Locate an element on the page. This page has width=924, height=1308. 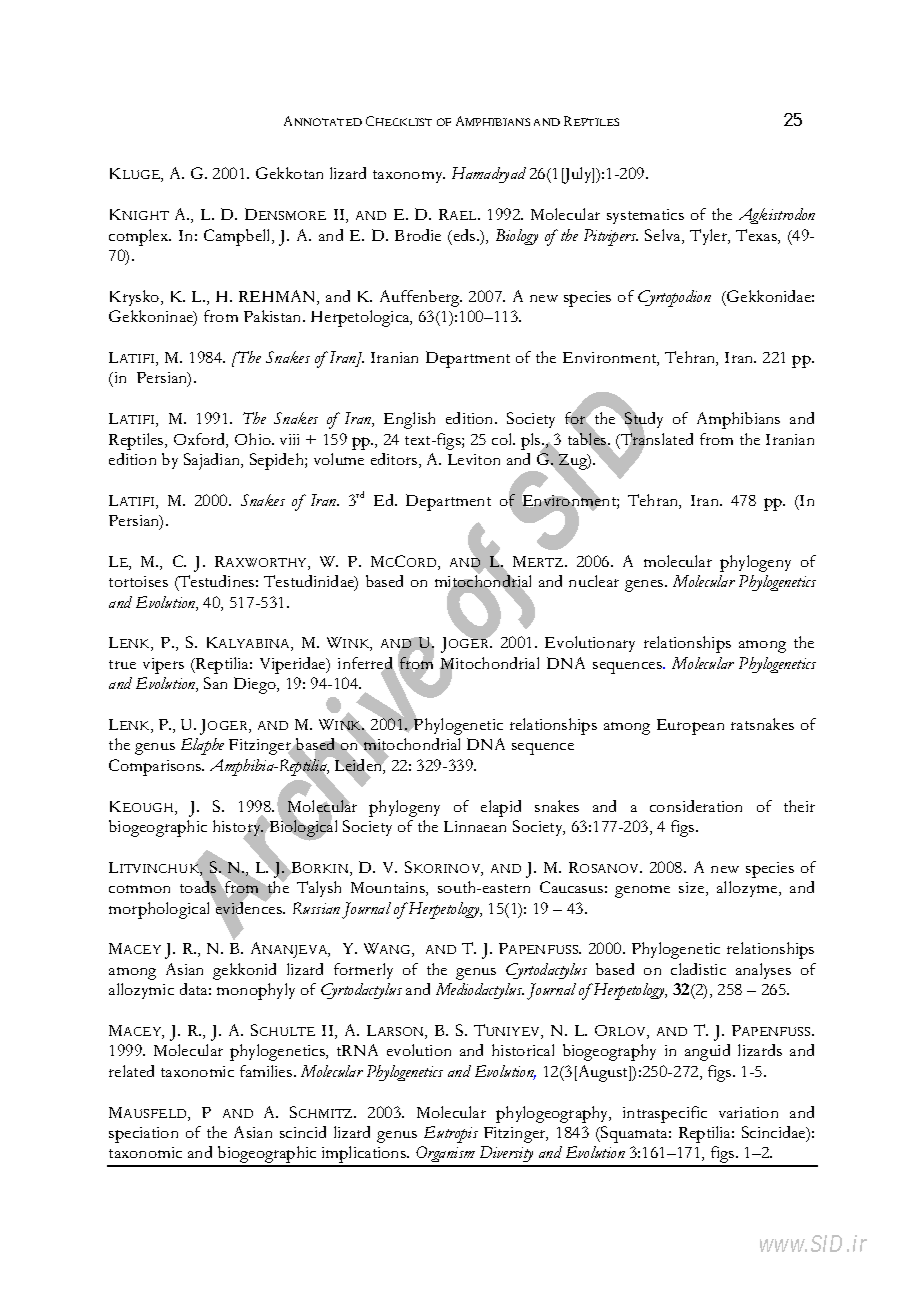
eds is located at coordinates (464, 235).
